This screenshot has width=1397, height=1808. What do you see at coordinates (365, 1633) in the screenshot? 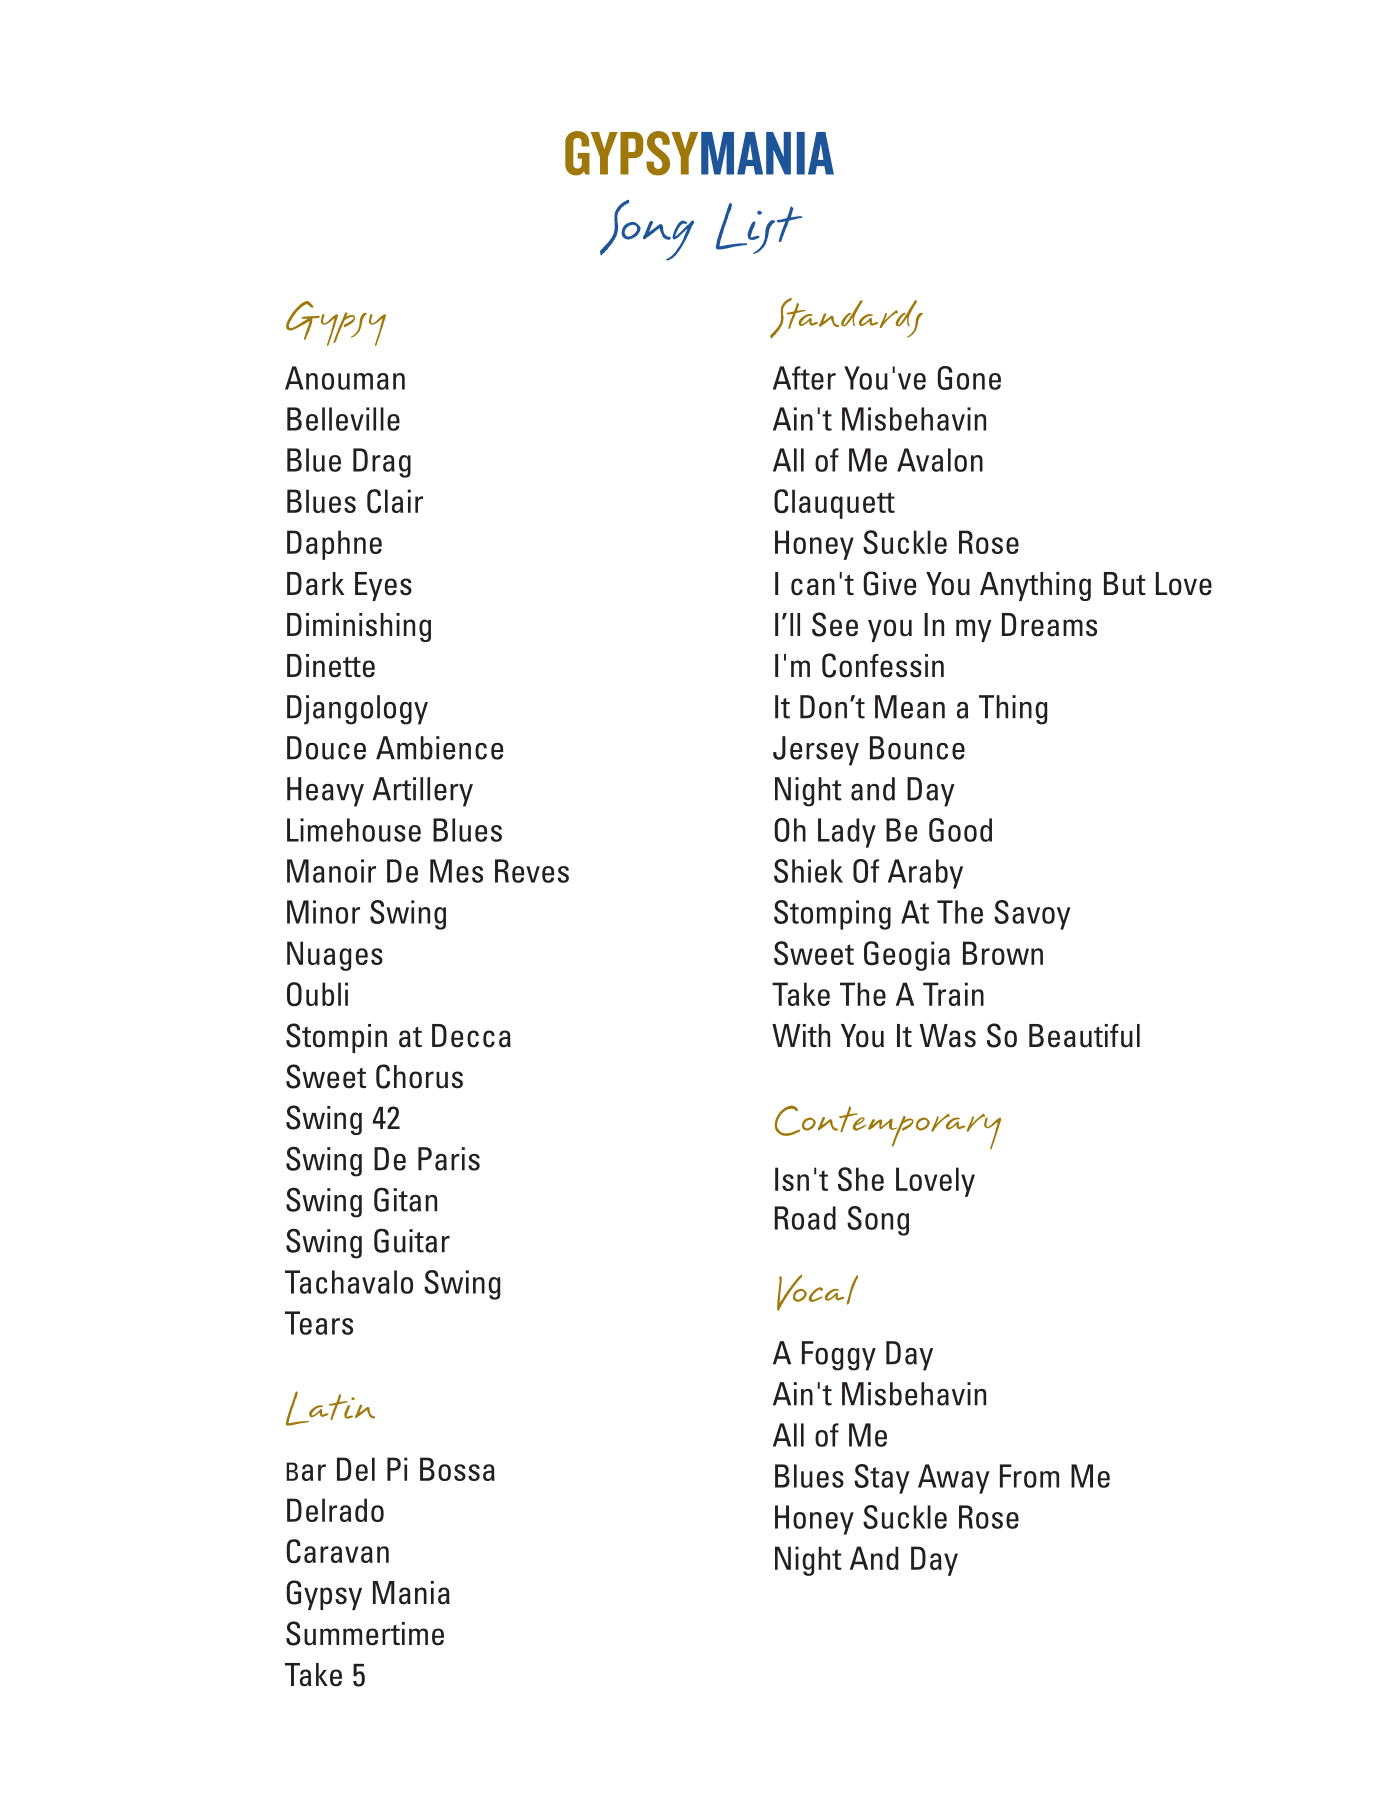
I see `Summertime` at bounding box center [365, 1633].
